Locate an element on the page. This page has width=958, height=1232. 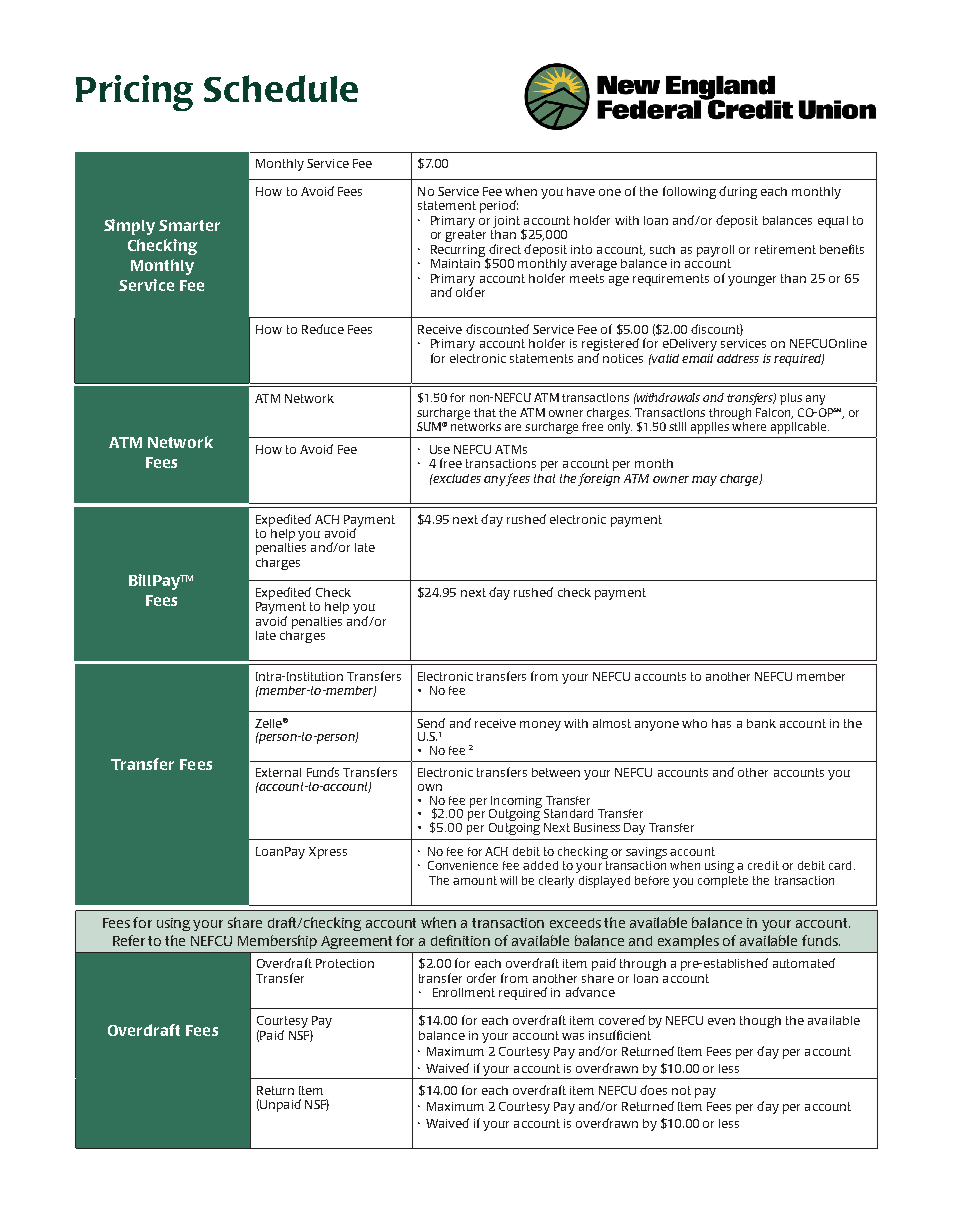
have is located at coordinates (581, 191).
